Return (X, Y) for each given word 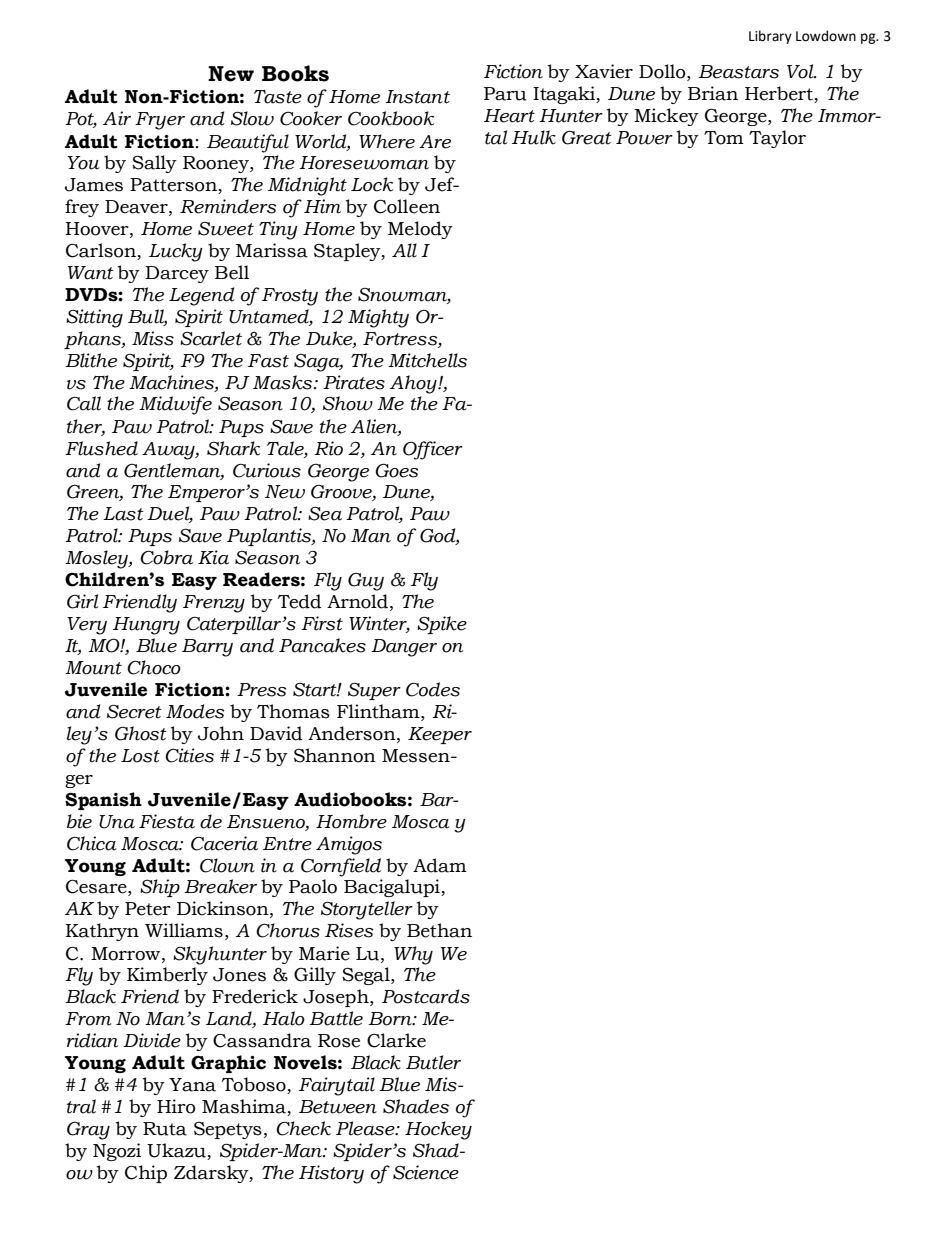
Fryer (160, 121)
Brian (713, 93)
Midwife (175, 405)
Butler (433, 1062)
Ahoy (414, 384)
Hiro (176, 1106)
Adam (440, 865)
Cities (189, 755)
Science (426, 1172)
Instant (417, 97)
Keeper (440, 735)
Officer (433, 450)
